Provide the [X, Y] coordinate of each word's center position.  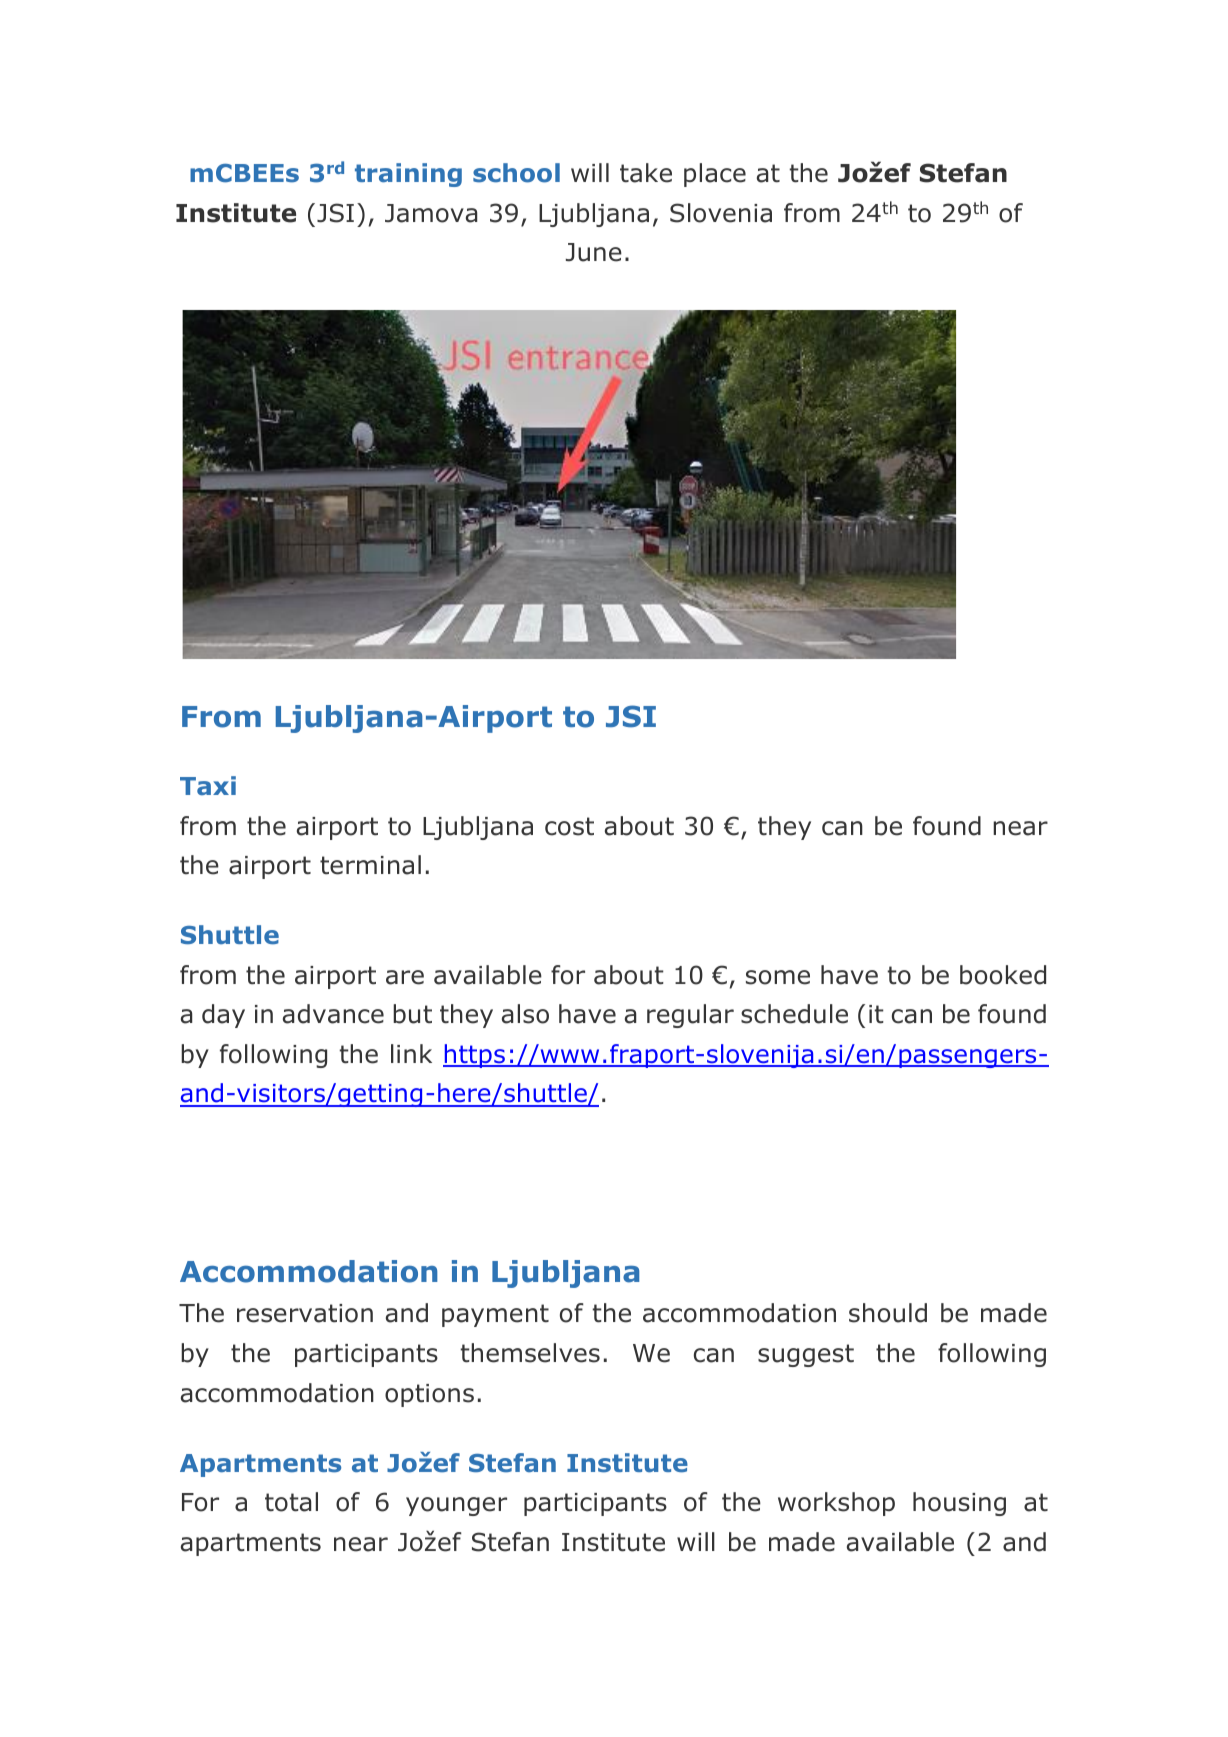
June [594, 252]
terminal [370, 865]
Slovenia [721, 213]
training [408, 175]
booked [1003, 975]
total [291, 1502]
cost [569, 826]
